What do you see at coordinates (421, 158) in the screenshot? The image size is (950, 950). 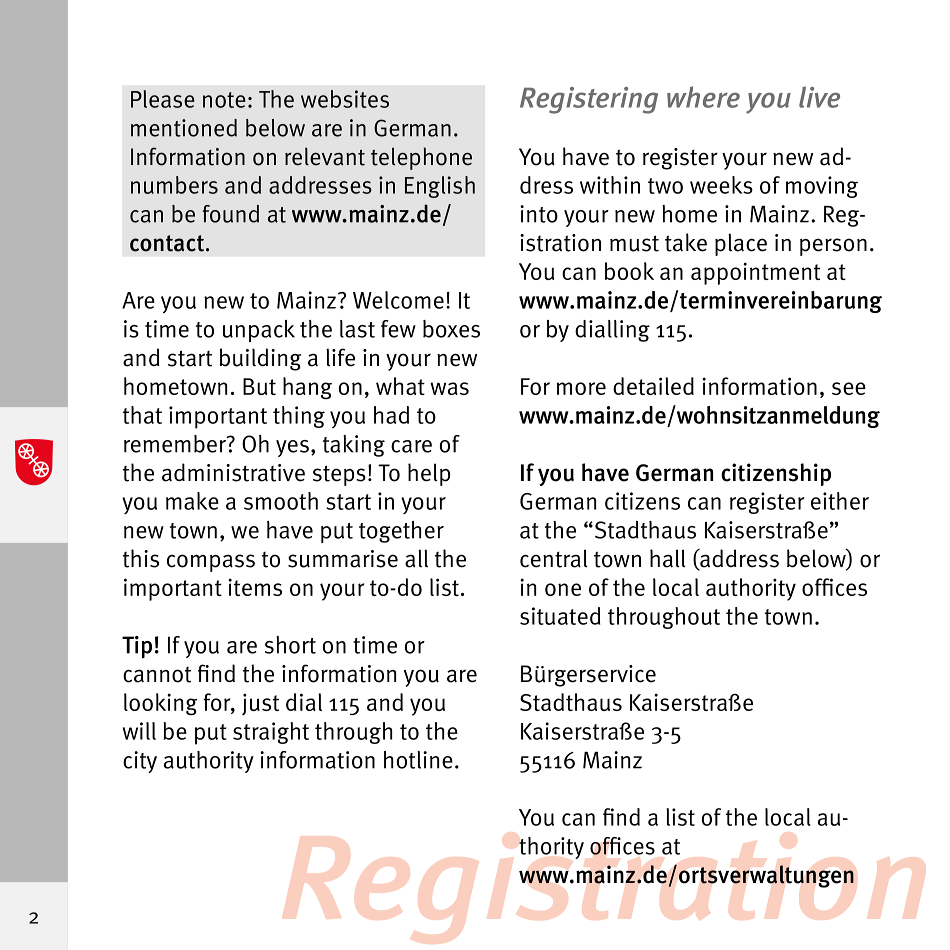 I see `telephone` at bounding box center [421, 158].
